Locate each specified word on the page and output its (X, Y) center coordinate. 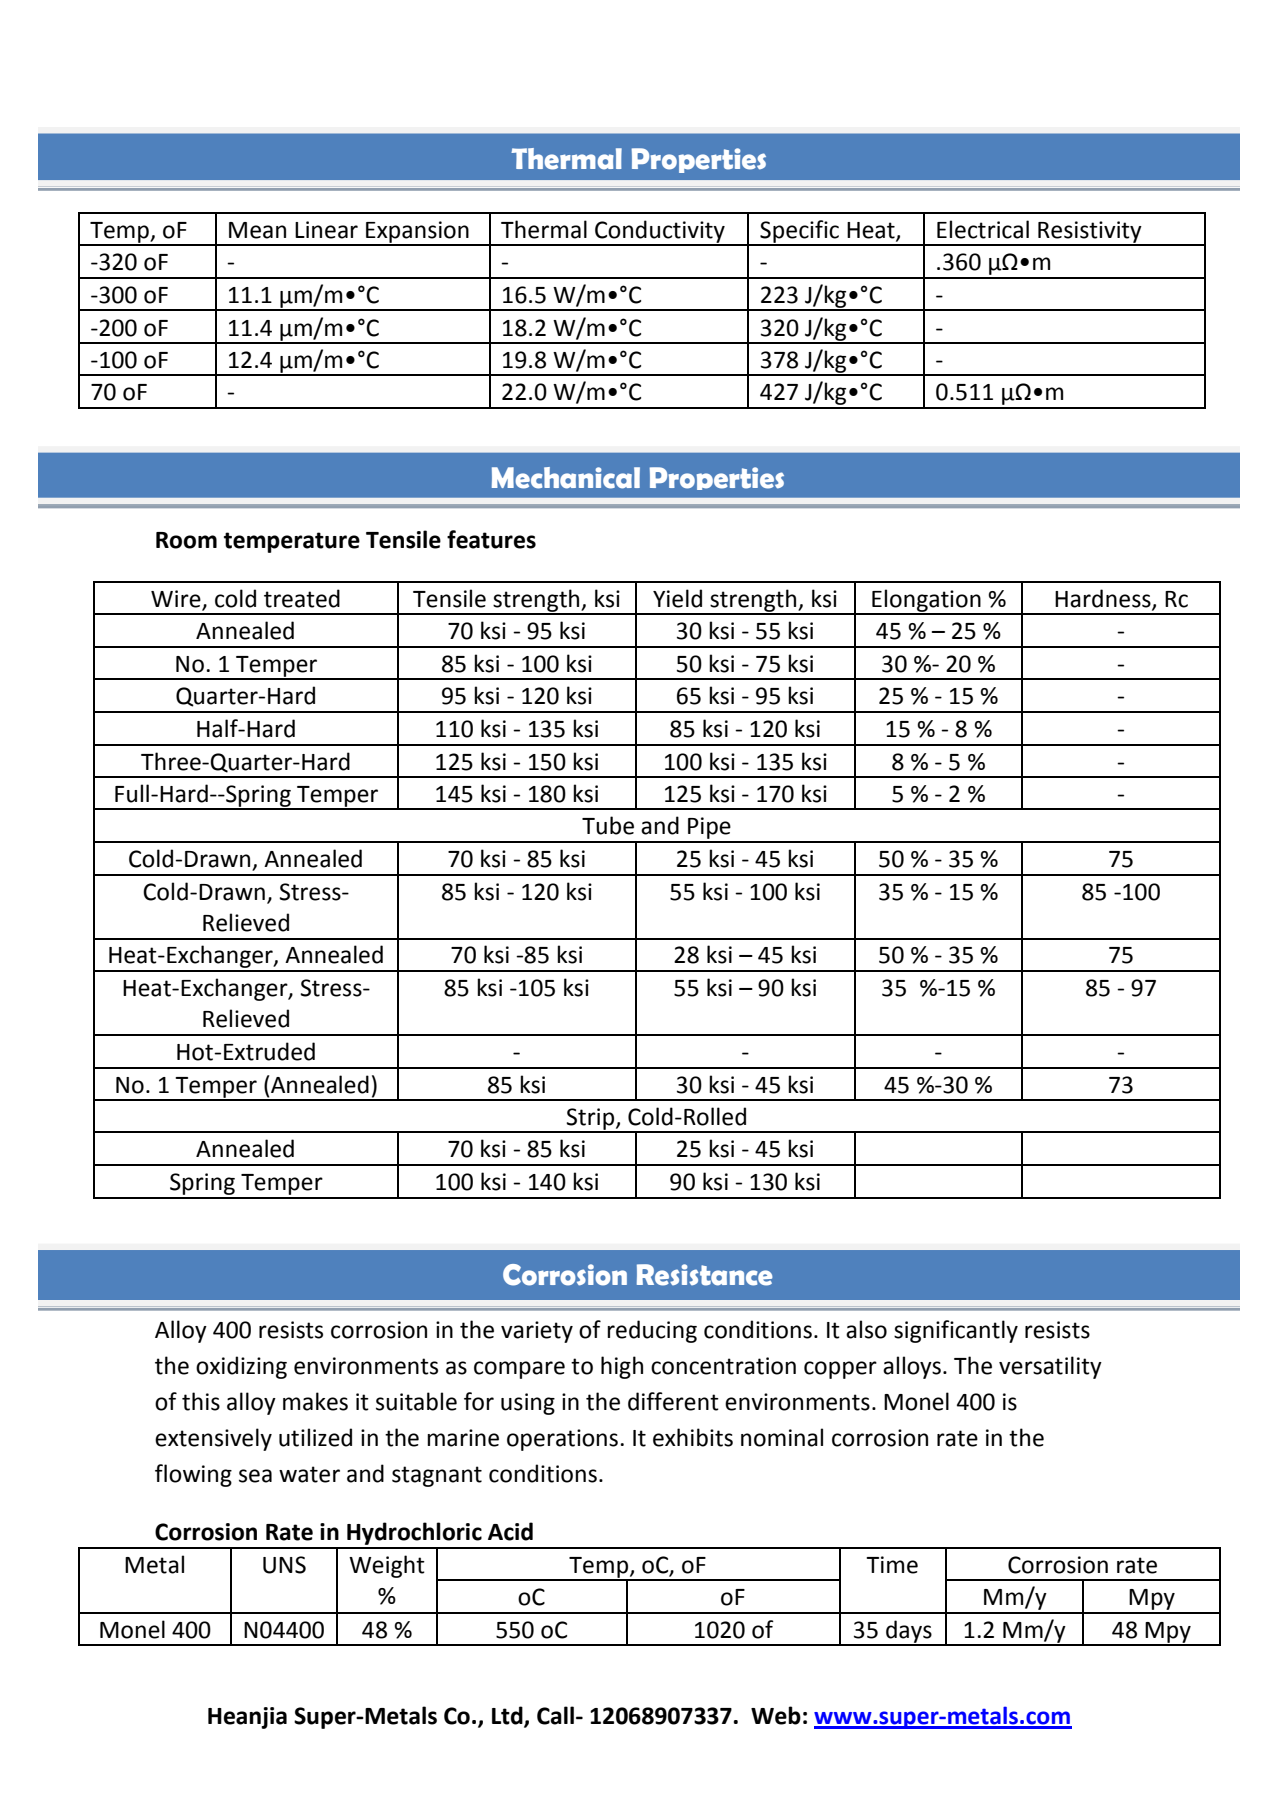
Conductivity (660, 232)
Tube (608, 825)
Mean (257, 230)
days (909, 1632)
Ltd (508, 1716)
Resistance (705, 1275)
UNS (284, 1565)
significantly (956, 1331)
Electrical (983, 229)
